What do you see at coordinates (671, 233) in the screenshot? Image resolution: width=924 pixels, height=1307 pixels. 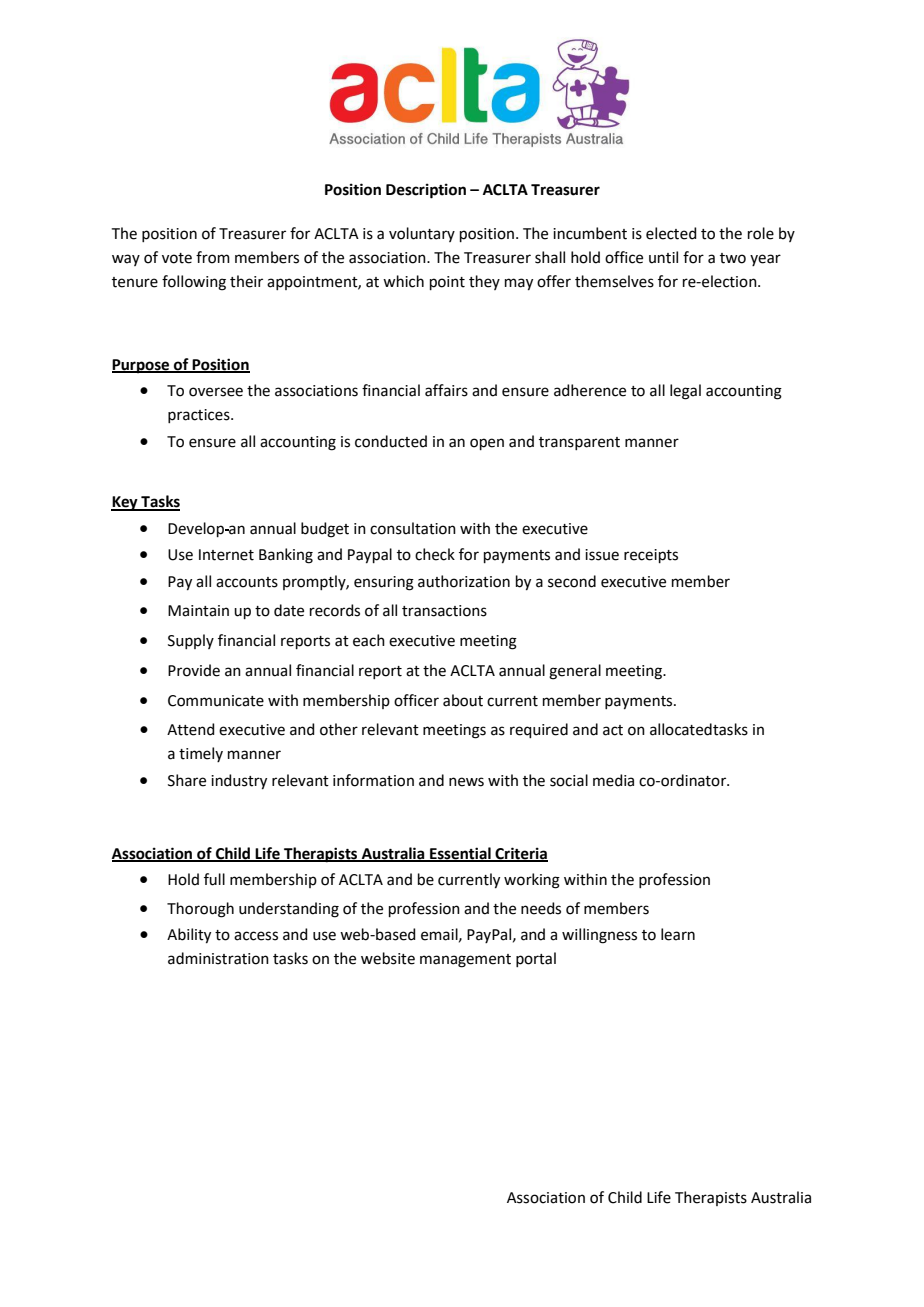 I see `elected` at bounding box center [671, 233].
